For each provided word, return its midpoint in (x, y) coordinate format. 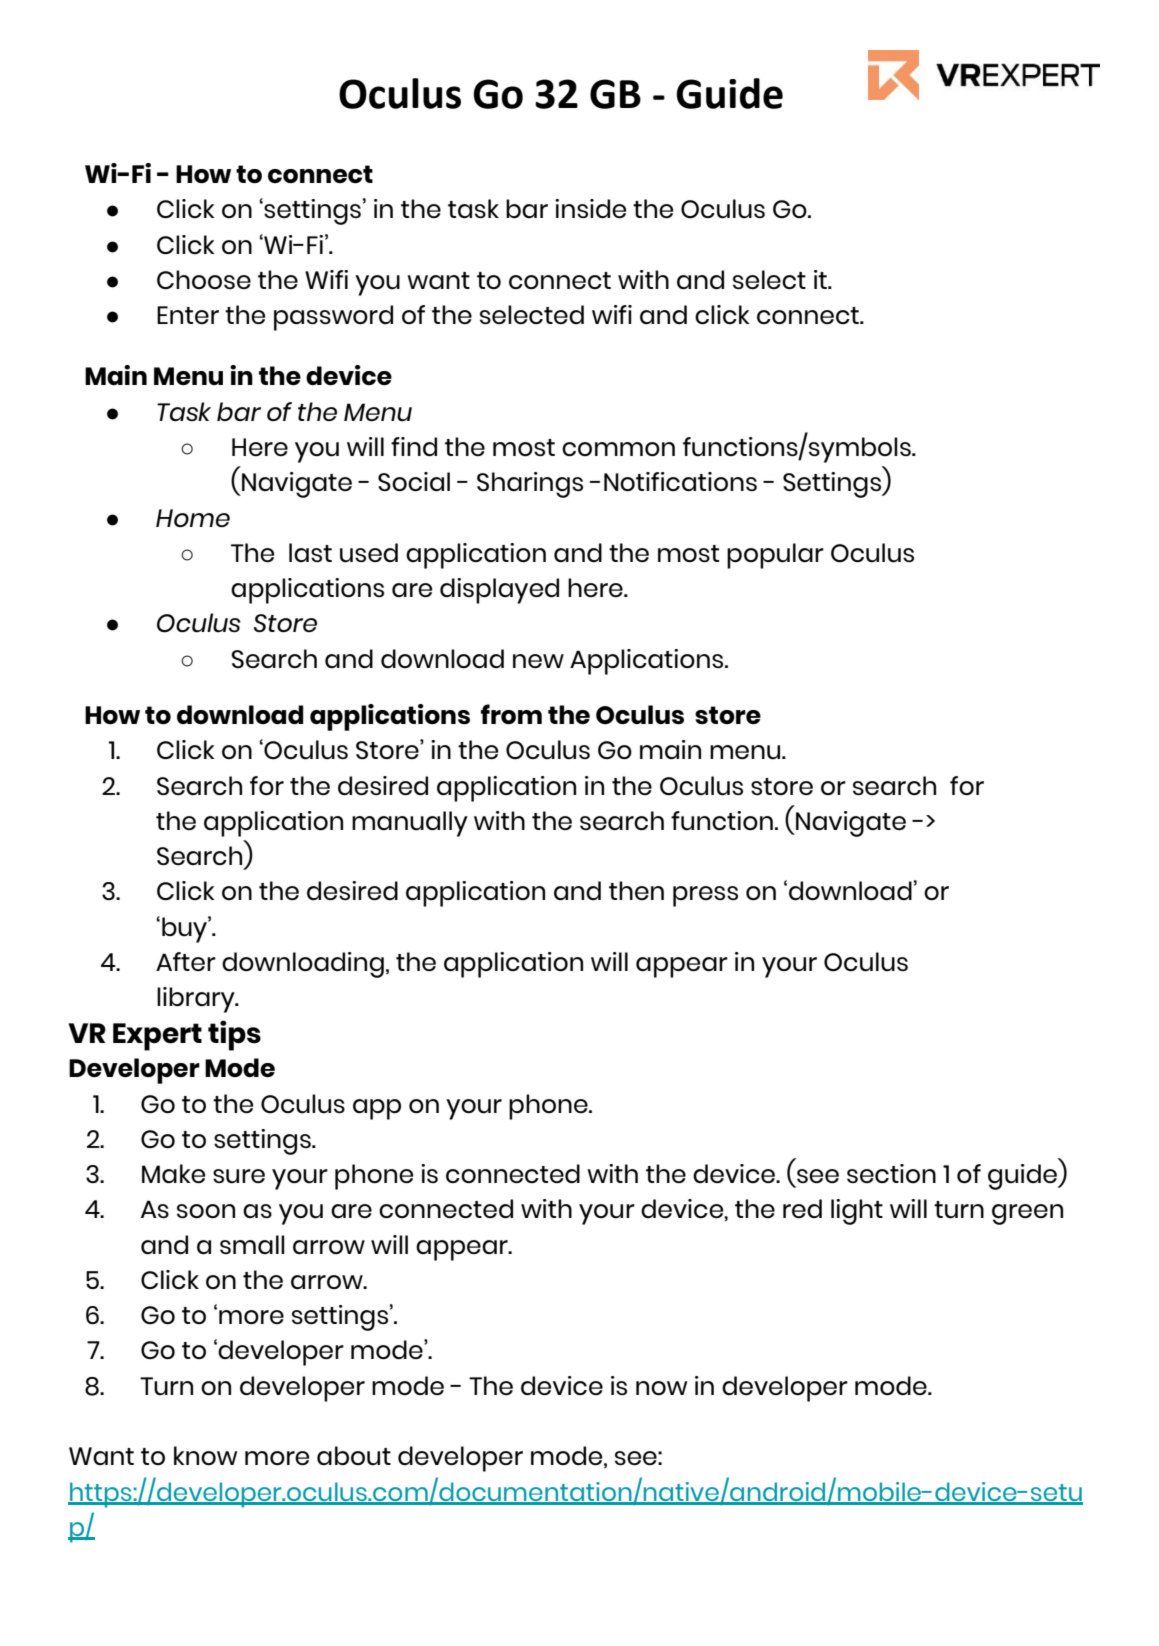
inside (590, 208)
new (538, 661)
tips (234, 1035)
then (636, 890)
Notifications (680, 481)
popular (775, 556)
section (891, 1173)
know (205, 1455)
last (310, 552)
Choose (204, 279)
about (354, 1456)
